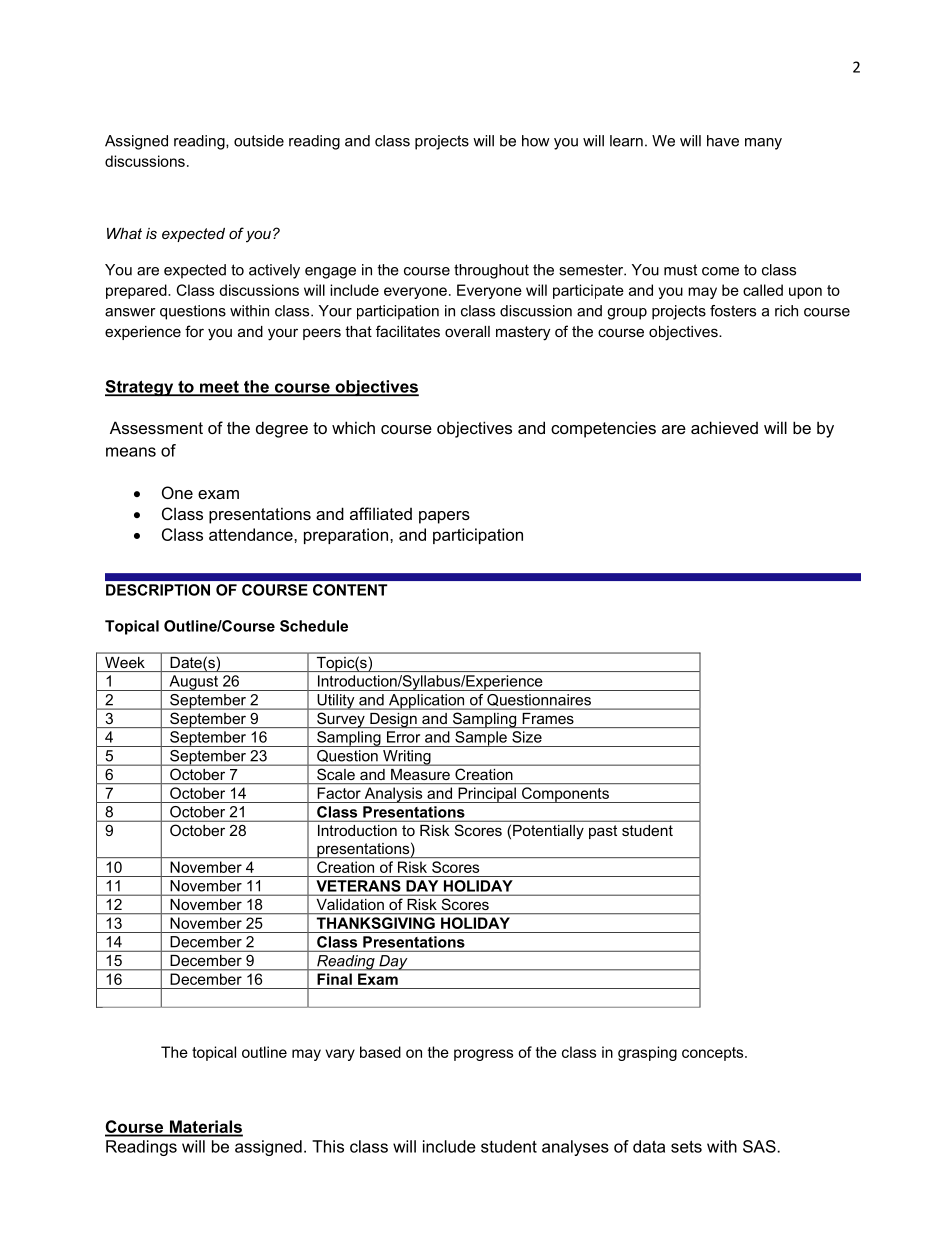 The height and width of the image is (1233, 952). I want to click on August, so click(194, 683).
